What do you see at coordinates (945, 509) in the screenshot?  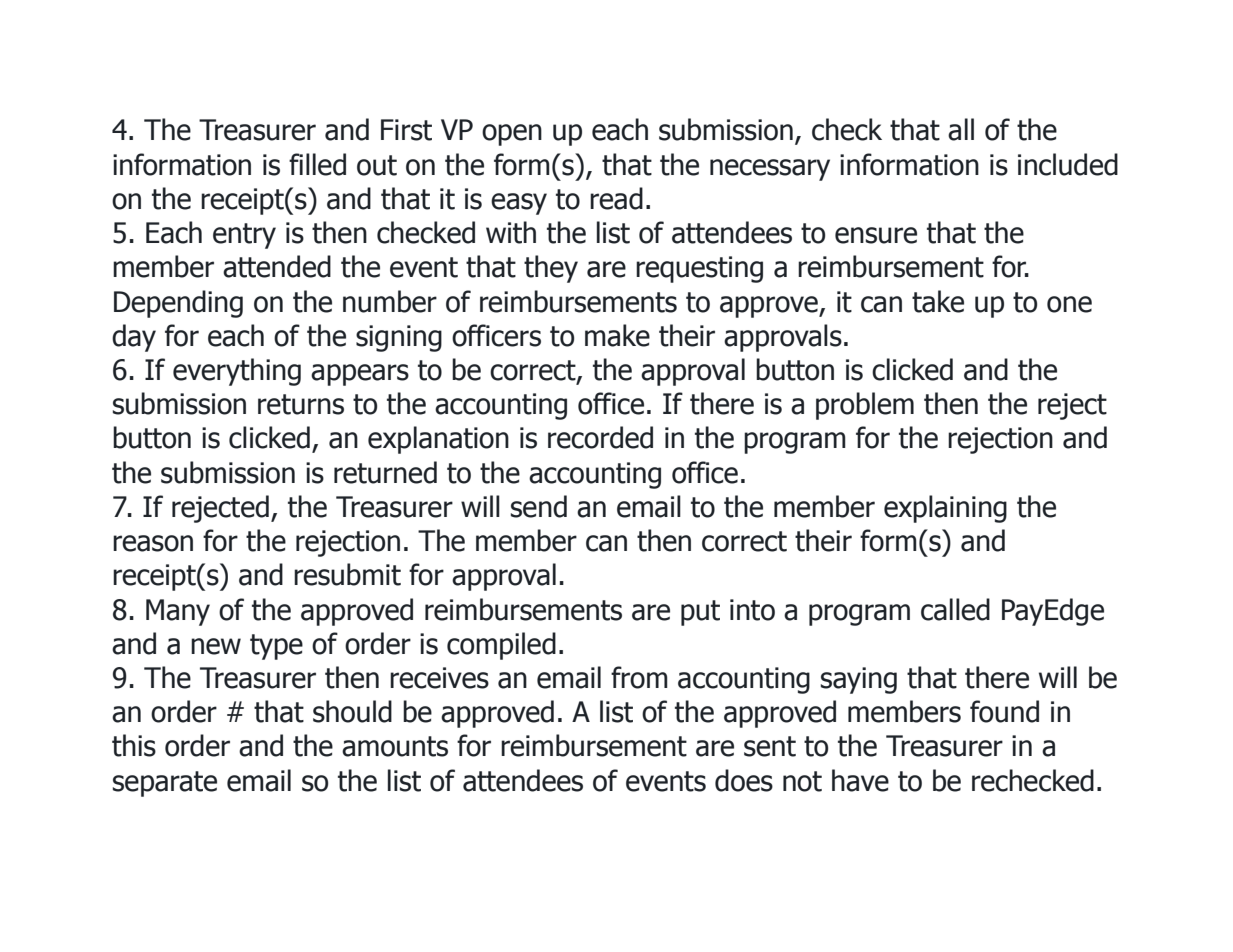 I see `explaining` at bounding box center [945, 509].
